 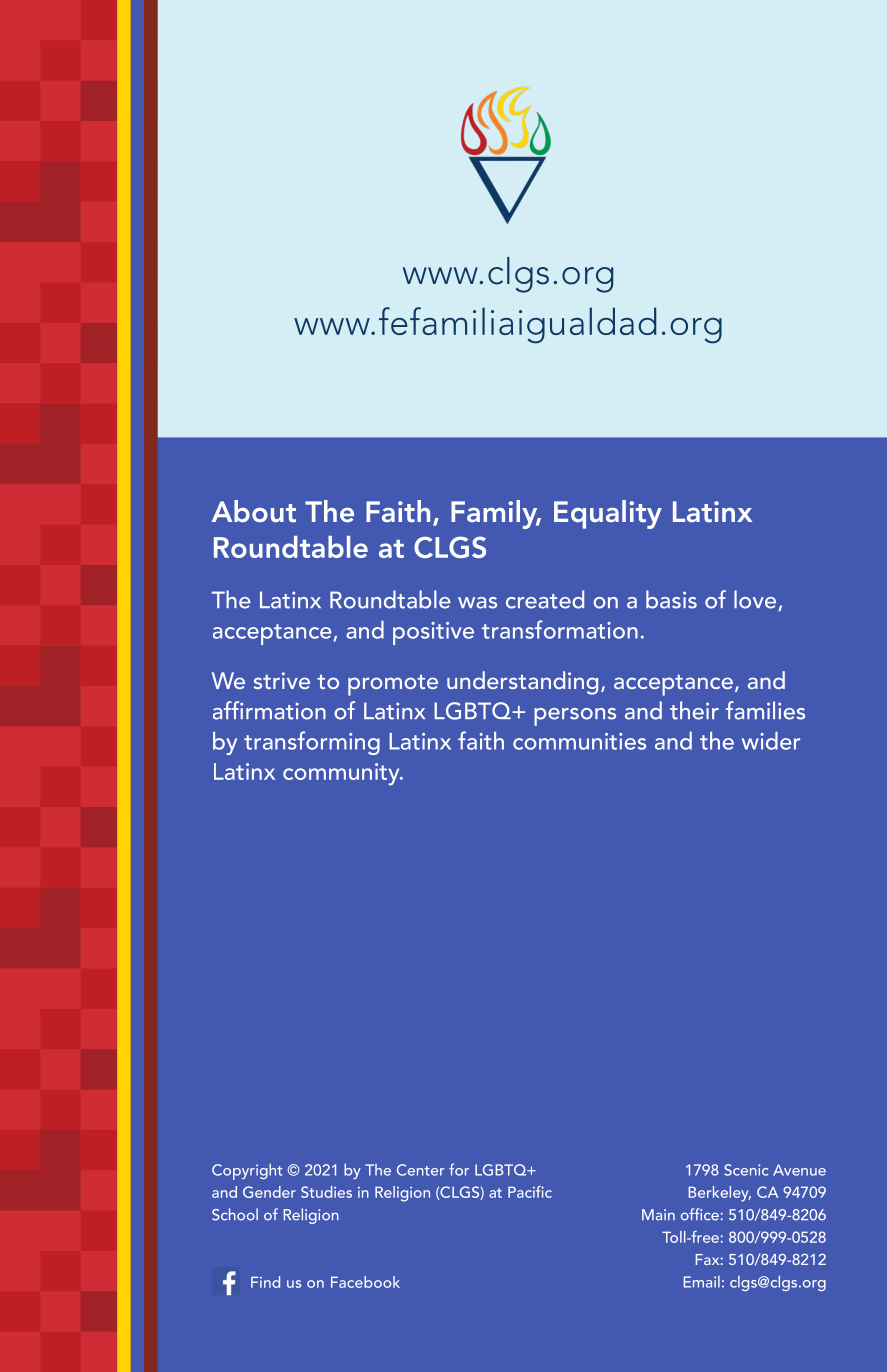 I want to click on Email, so click(x=702, y=1282).
